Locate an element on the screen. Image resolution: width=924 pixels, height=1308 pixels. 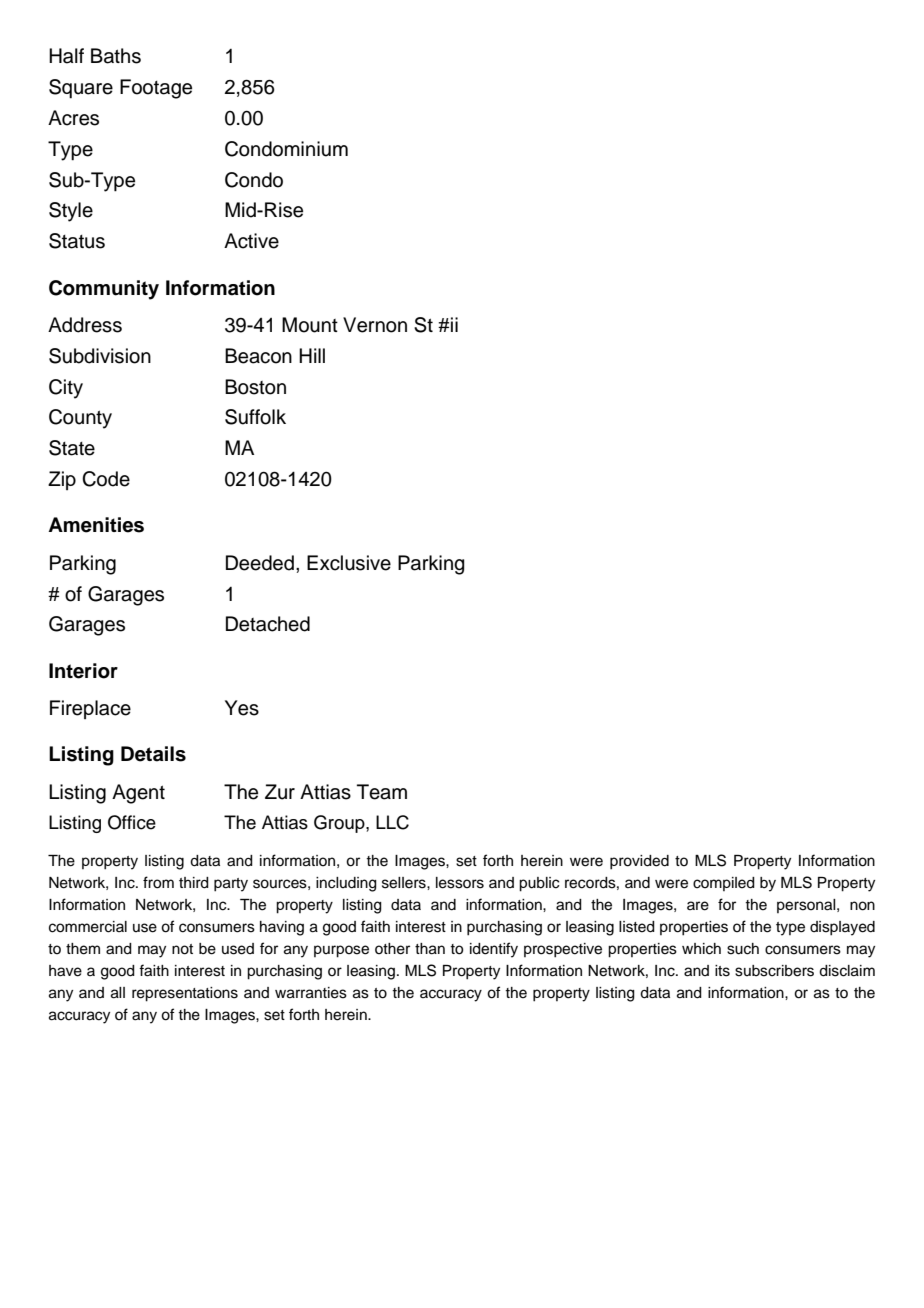
subscribers is located at coordinates (774, 971).
